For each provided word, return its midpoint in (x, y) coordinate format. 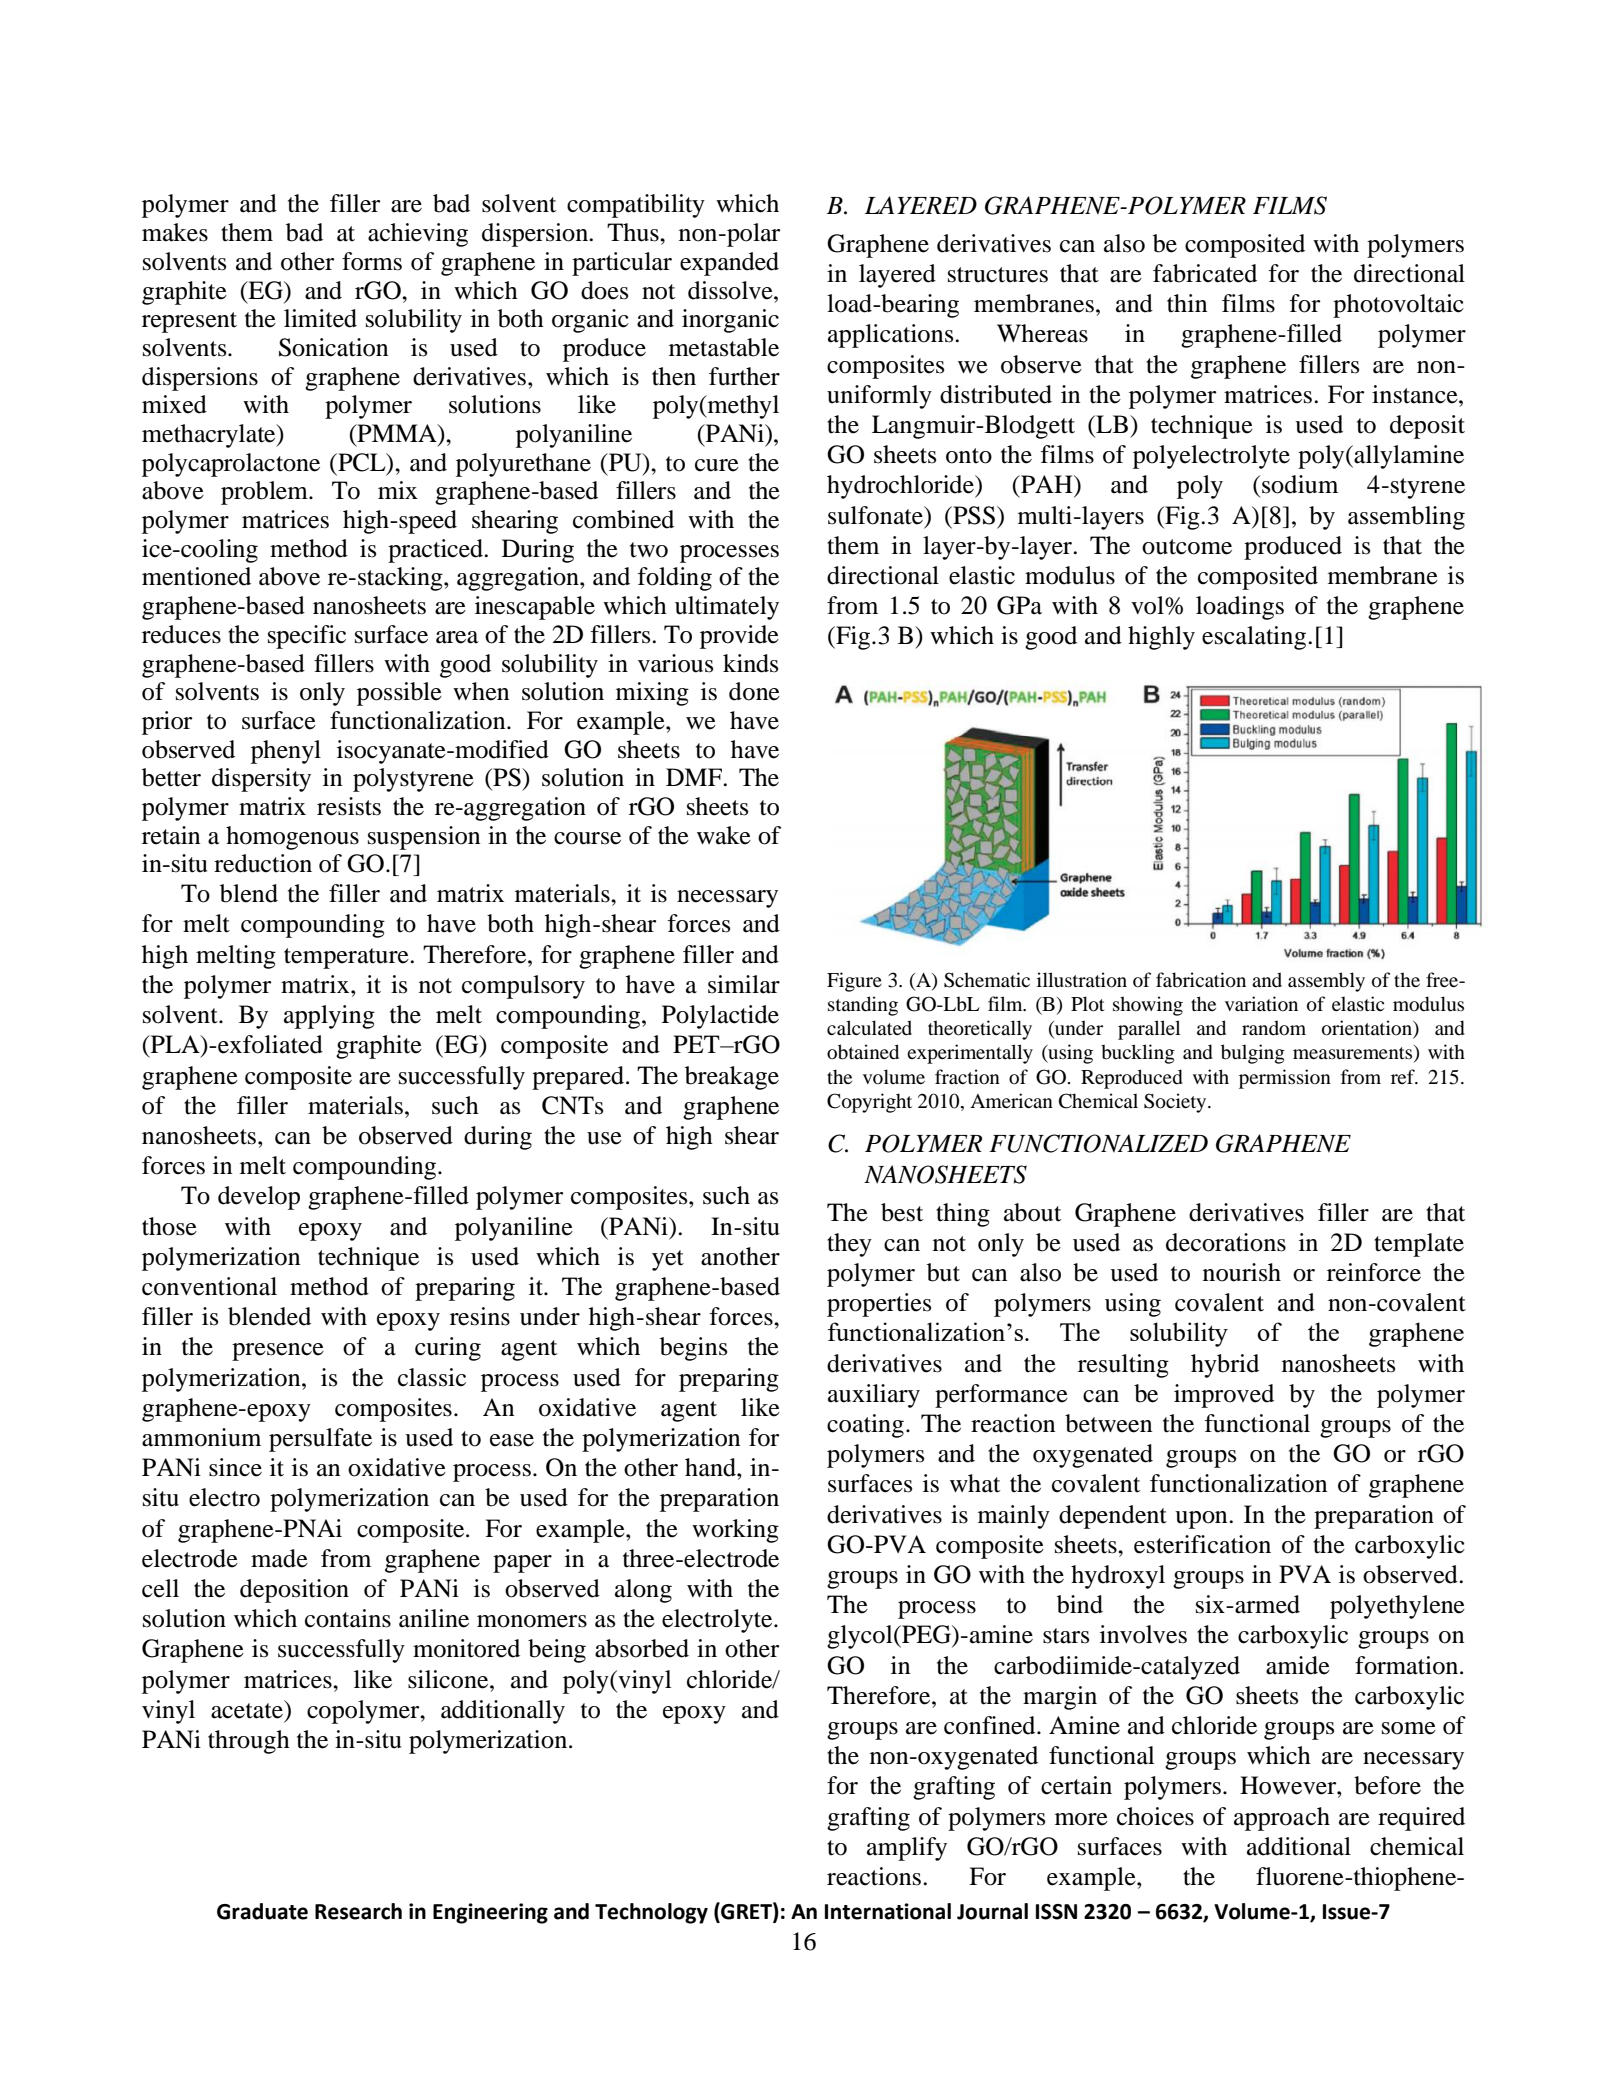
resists (349, 806)
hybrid (1225, 1366)
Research (358, 1911)
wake (724, 835)
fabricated (1205, 273)
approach (1282, 1819)
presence (278, 1352)
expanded (729, 264)
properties (879, 1305)
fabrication (1201, 980)
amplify (907, 1849)
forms (372, 261)
